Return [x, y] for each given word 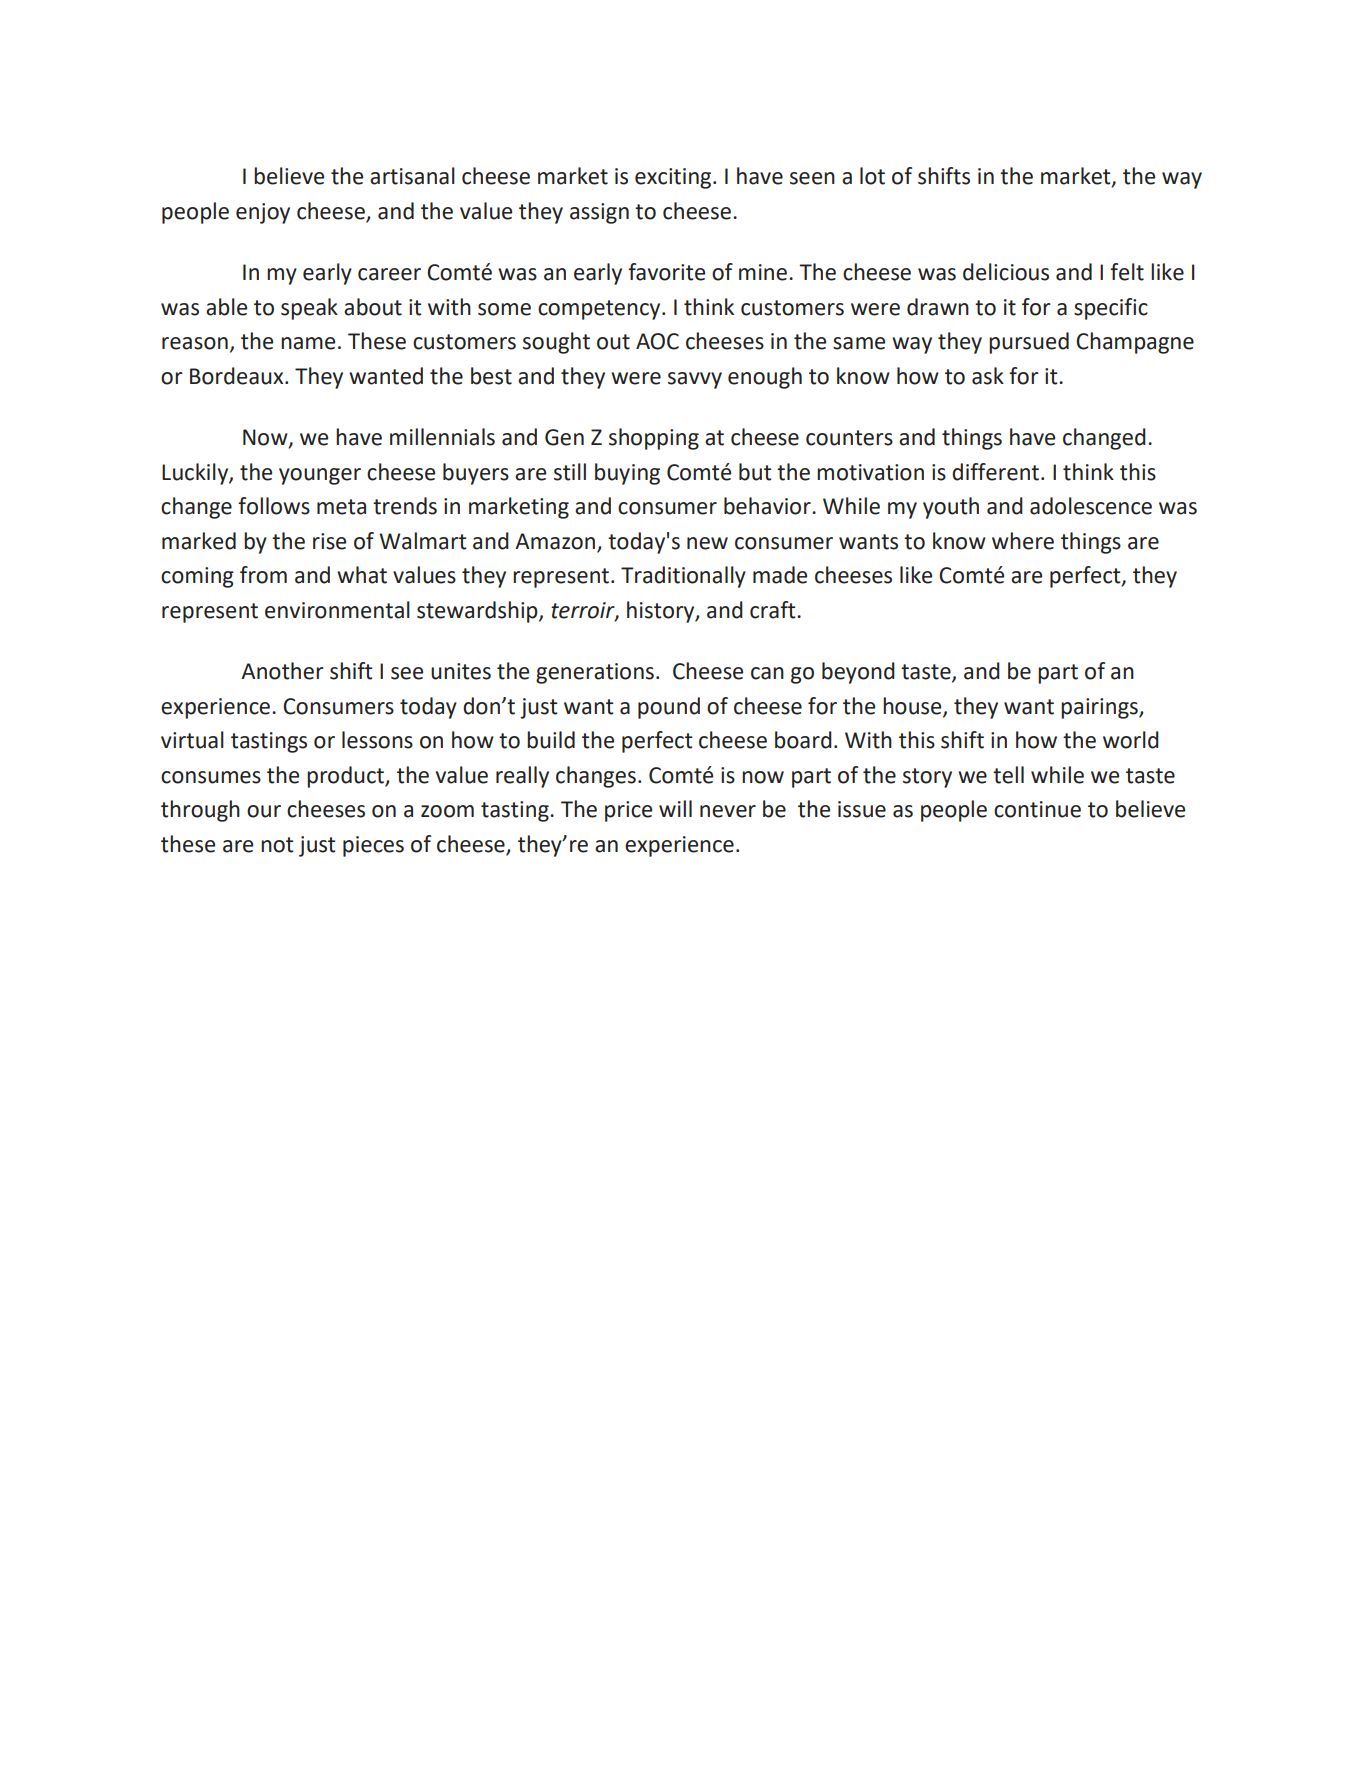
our [264, 811]
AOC [657, 341]
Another [282, 671]
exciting [674, 178]
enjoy [263, 213]
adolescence [1091, 506]
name [308, 343]
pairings [1100, 708]
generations [595, 673]
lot [872, 176]
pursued [1029, 343]
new [707, 543]
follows [274, 506]
